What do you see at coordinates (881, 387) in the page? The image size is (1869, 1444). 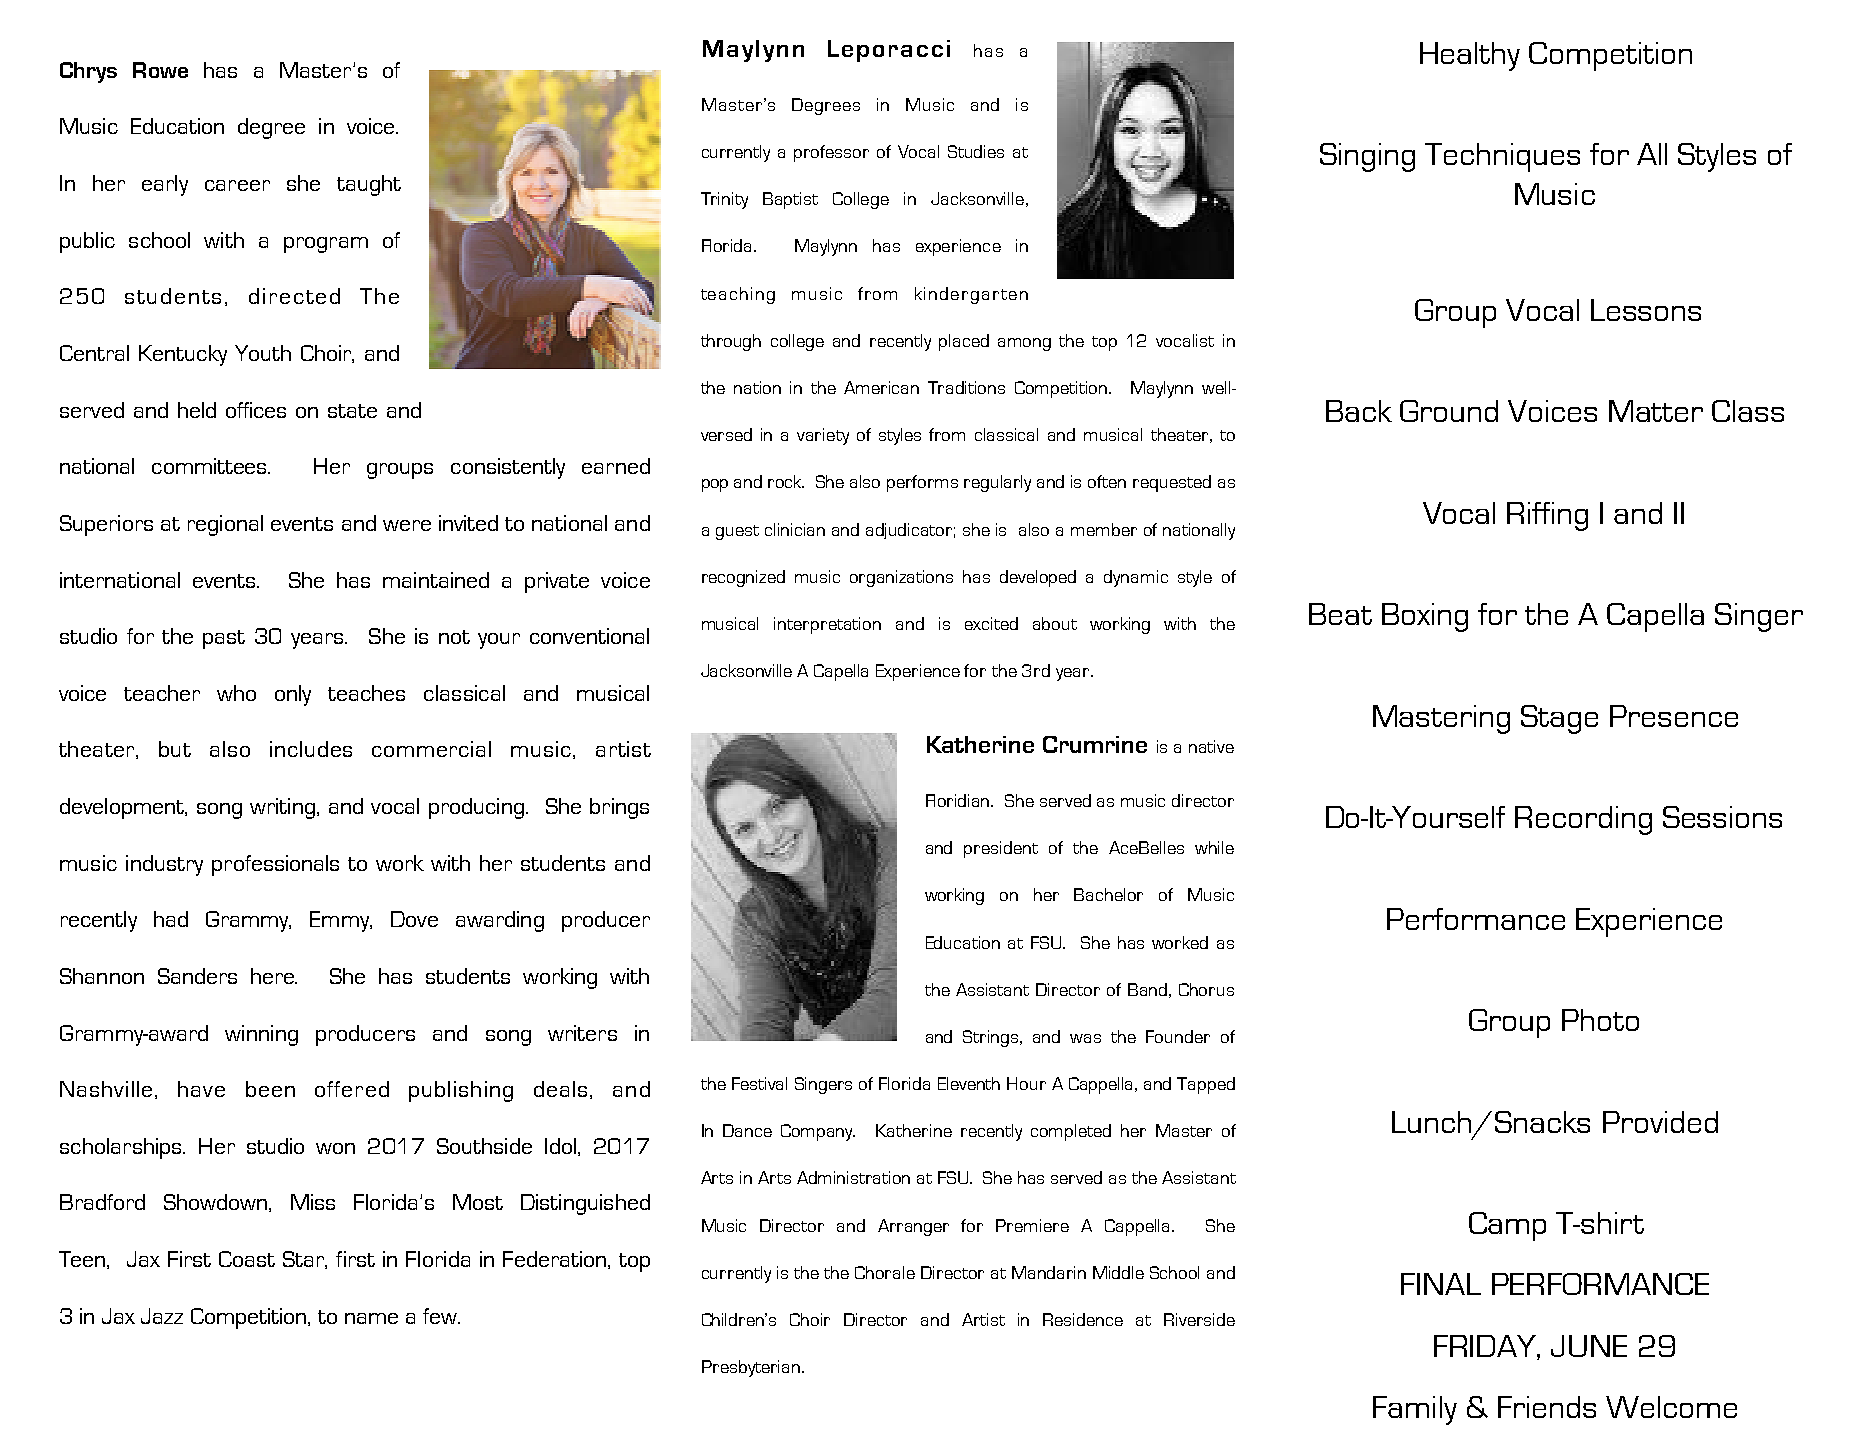 I see `American` at bounding box center [881, 387].
